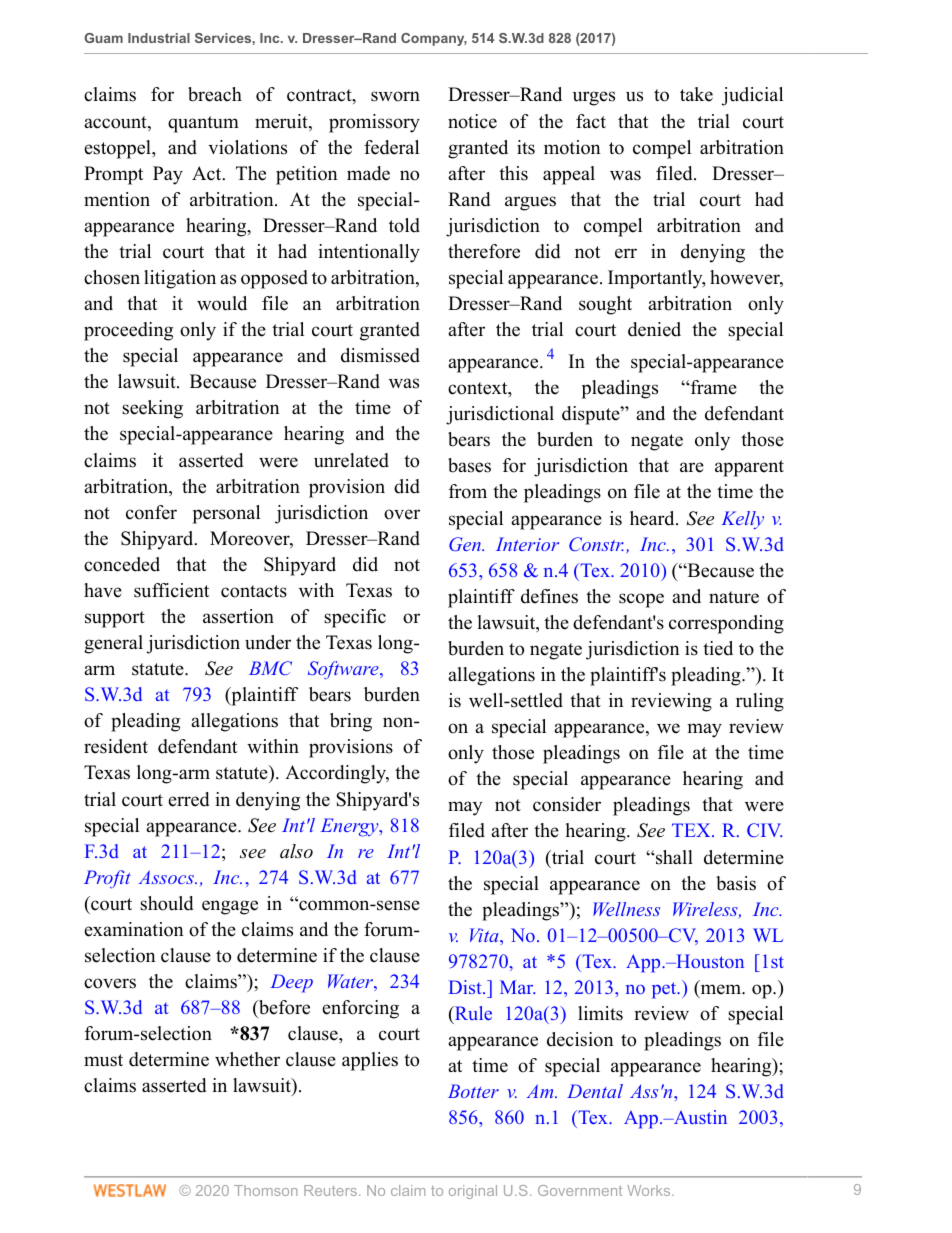 This image has width=952, height=1233. I want to click on Company, so click(434, 39).
